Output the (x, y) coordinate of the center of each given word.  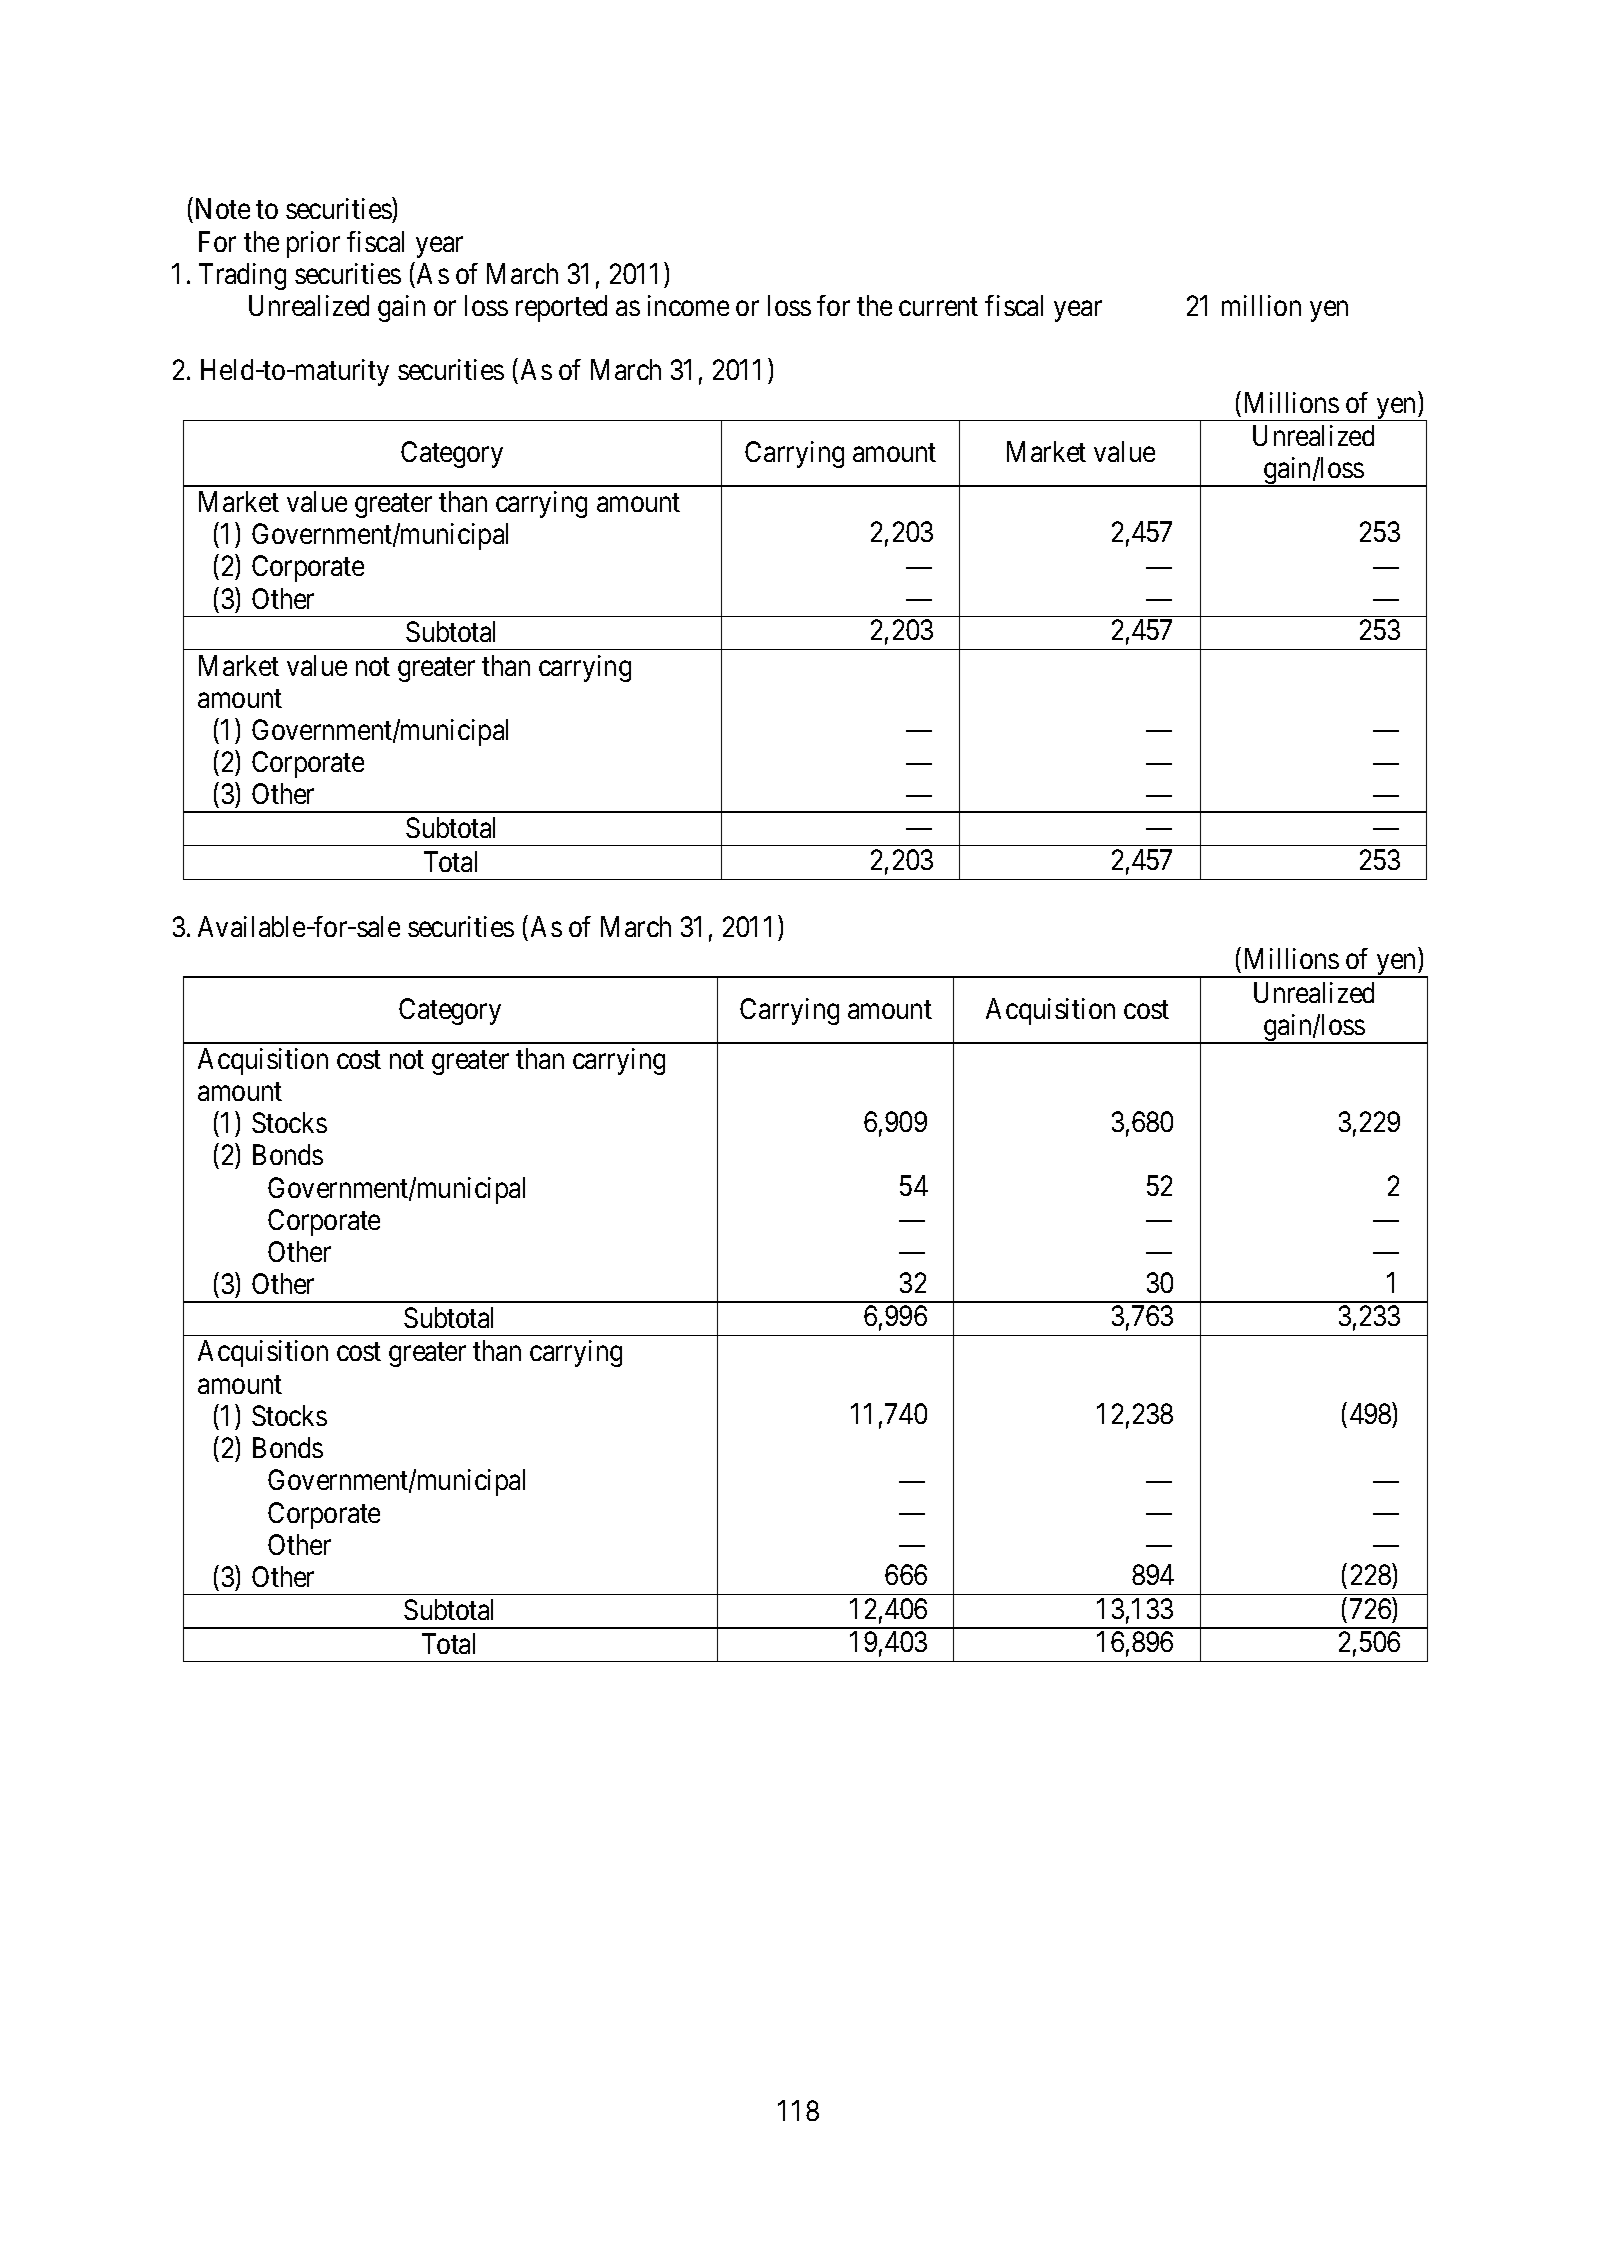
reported (561, 308)
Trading (242, 276)
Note (223, 209)
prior (313, 244)
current (938, 307)
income (688, 305)
